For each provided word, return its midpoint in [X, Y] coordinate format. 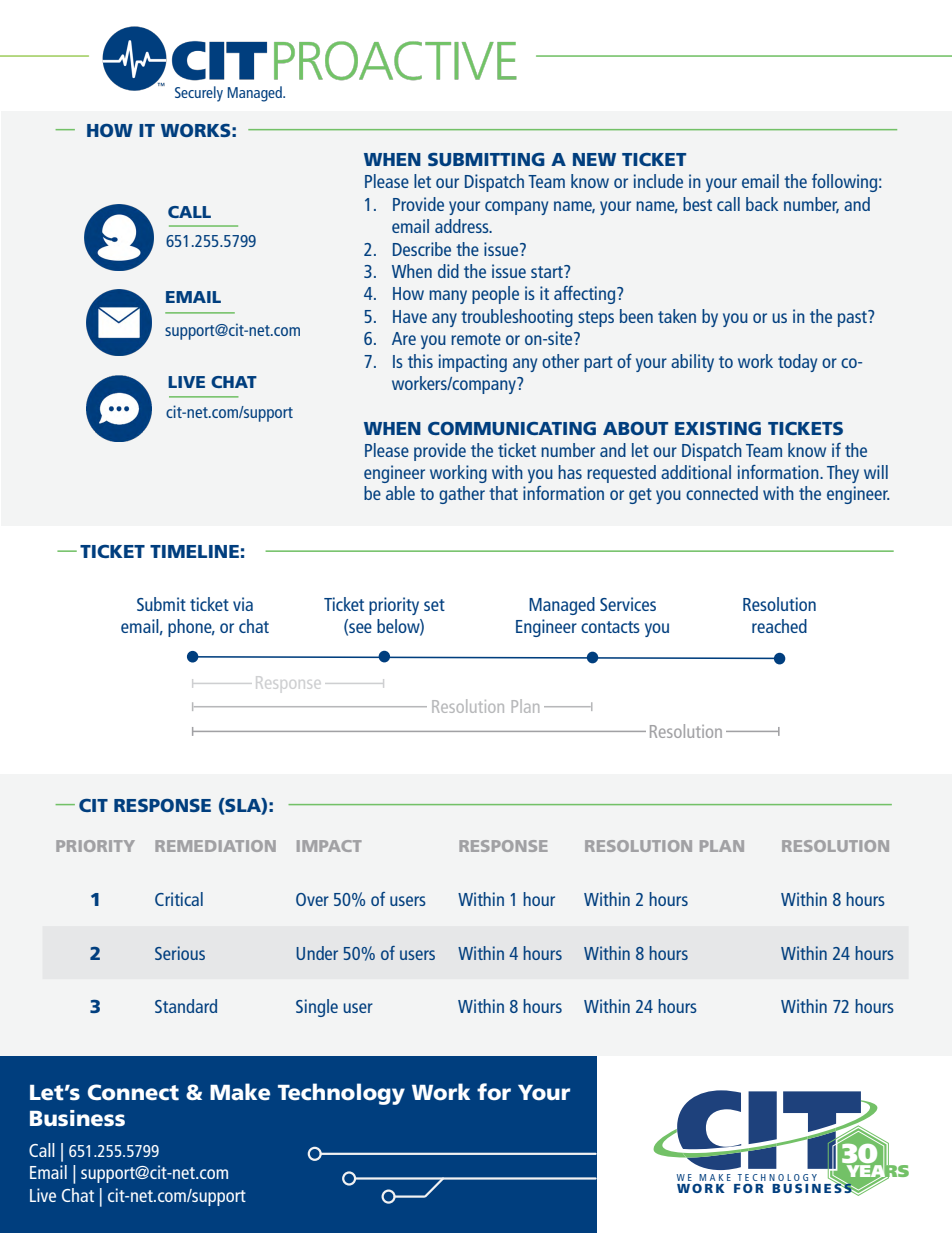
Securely [199, 94]
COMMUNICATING [512, 428]
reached [779, 626]
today [797, 363]
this [420, 361]
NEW [594, 159]
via [243, 604]
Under [317, 953]
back [762, 204]
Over [312, 899]
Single [317, 1008]
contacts [610, 627]
